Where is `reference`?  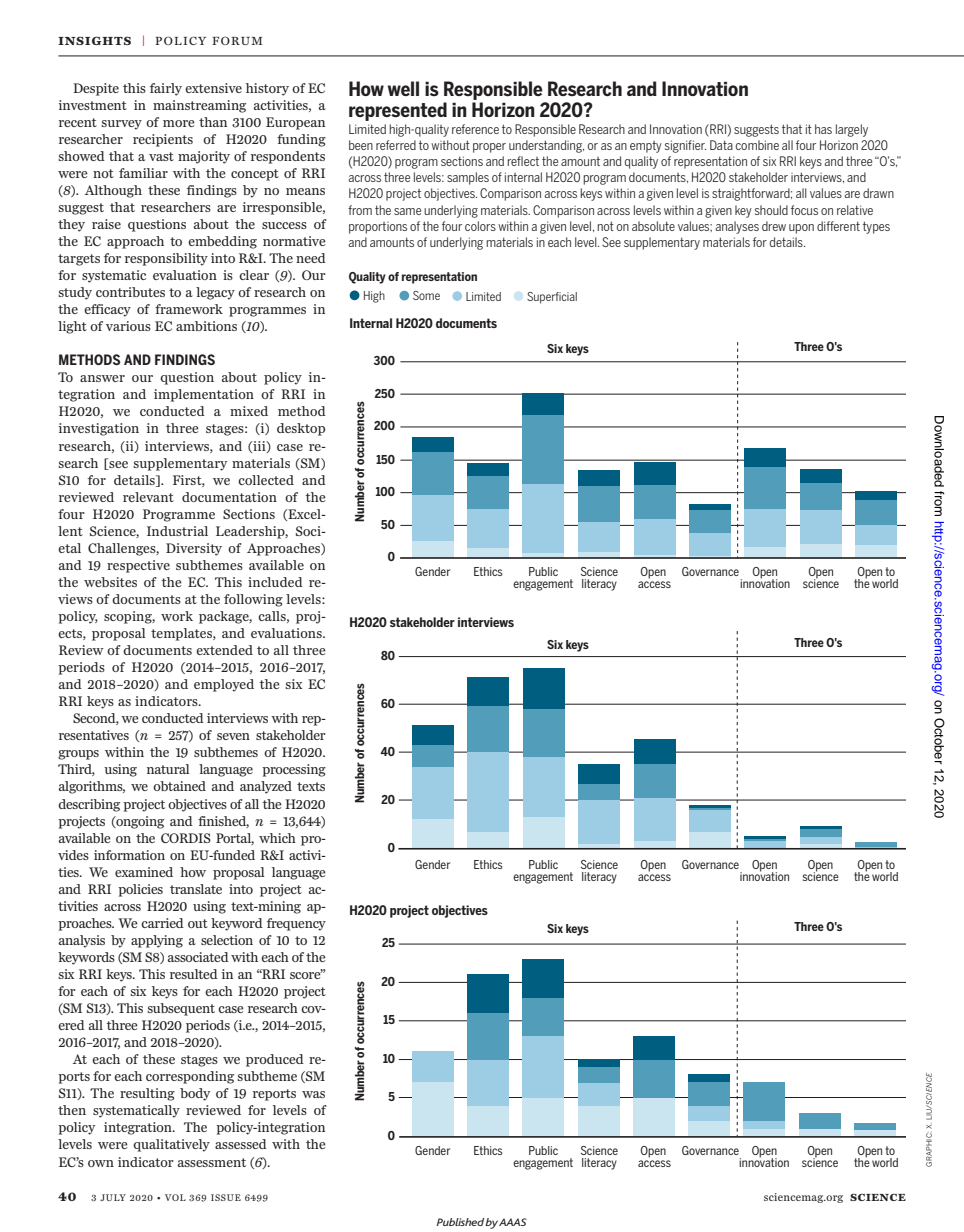
reference is located at coordinates (475, 129).
